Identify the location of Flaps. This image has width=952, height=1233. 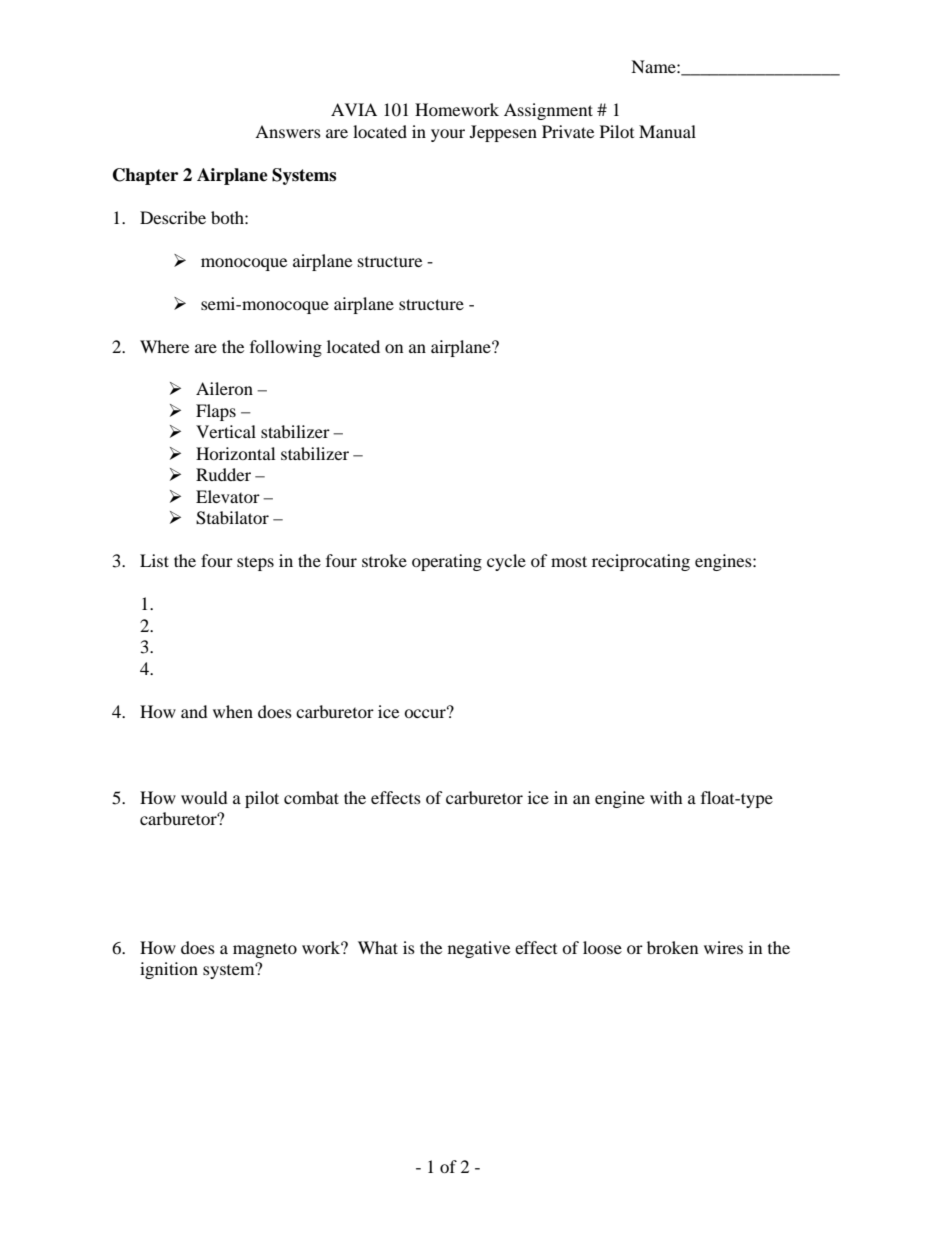
(216, 412).
